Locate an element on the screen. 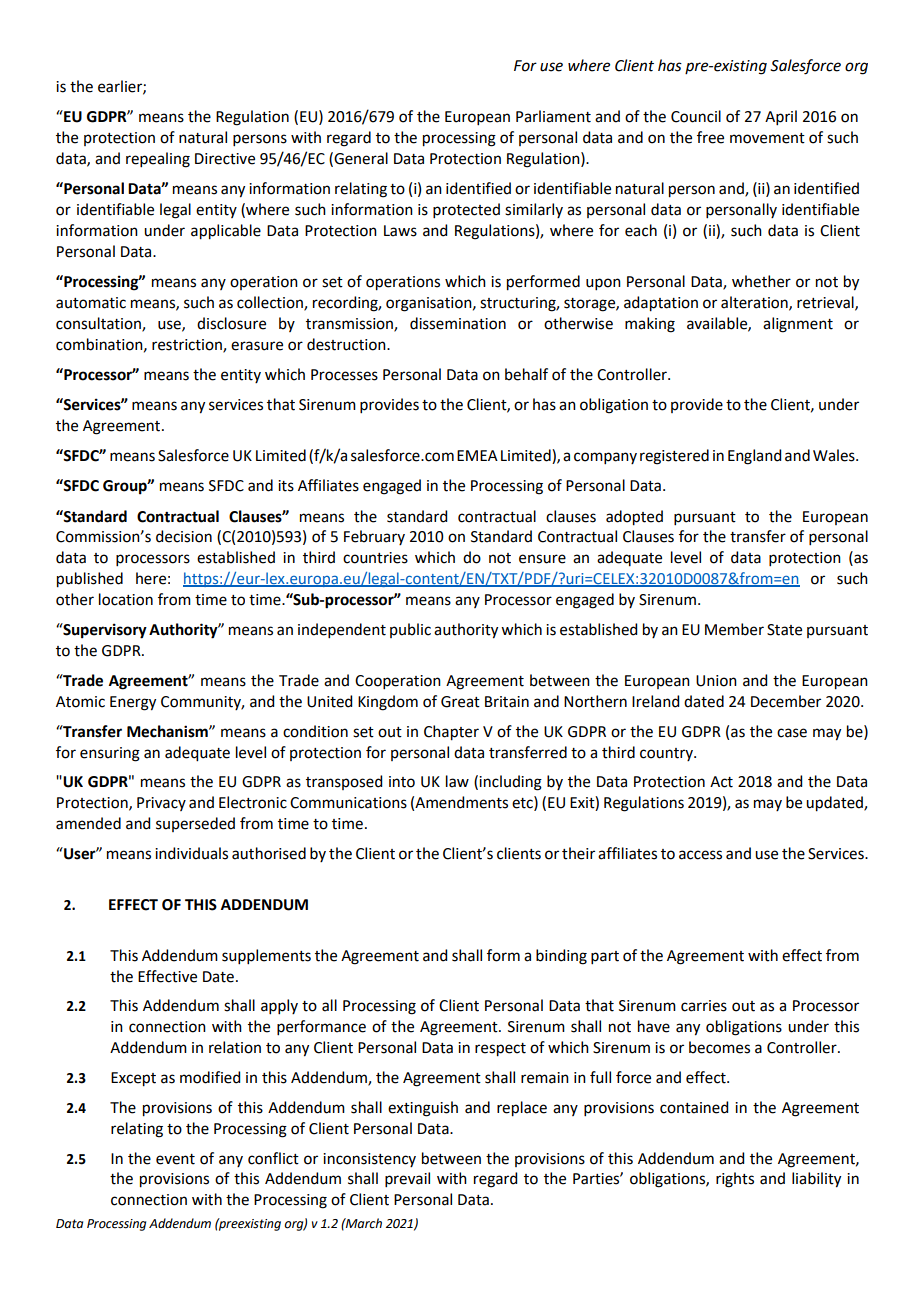 The height and width of the screenshot is (1308, 924). binding is located at coordinates (561, 957).
